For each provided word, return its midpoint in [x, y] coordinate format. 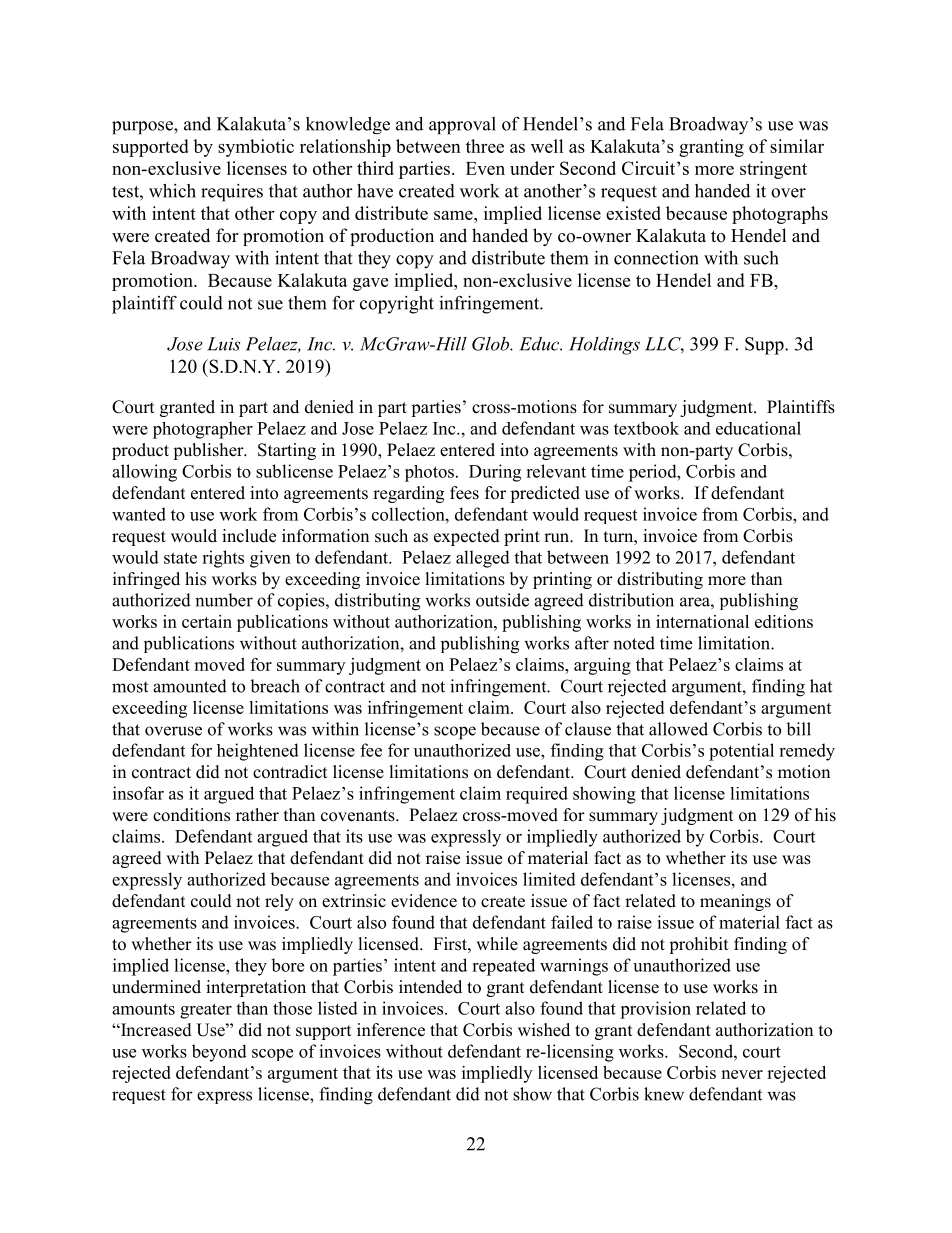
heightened [258, 752]
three [485, 146]
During [495, 473]
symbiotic [256, 148]
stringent [773, 170]
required [537, 795]
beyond [219, 1053]
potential [741, 752]
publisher [209, 451]
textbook [646, 428]
